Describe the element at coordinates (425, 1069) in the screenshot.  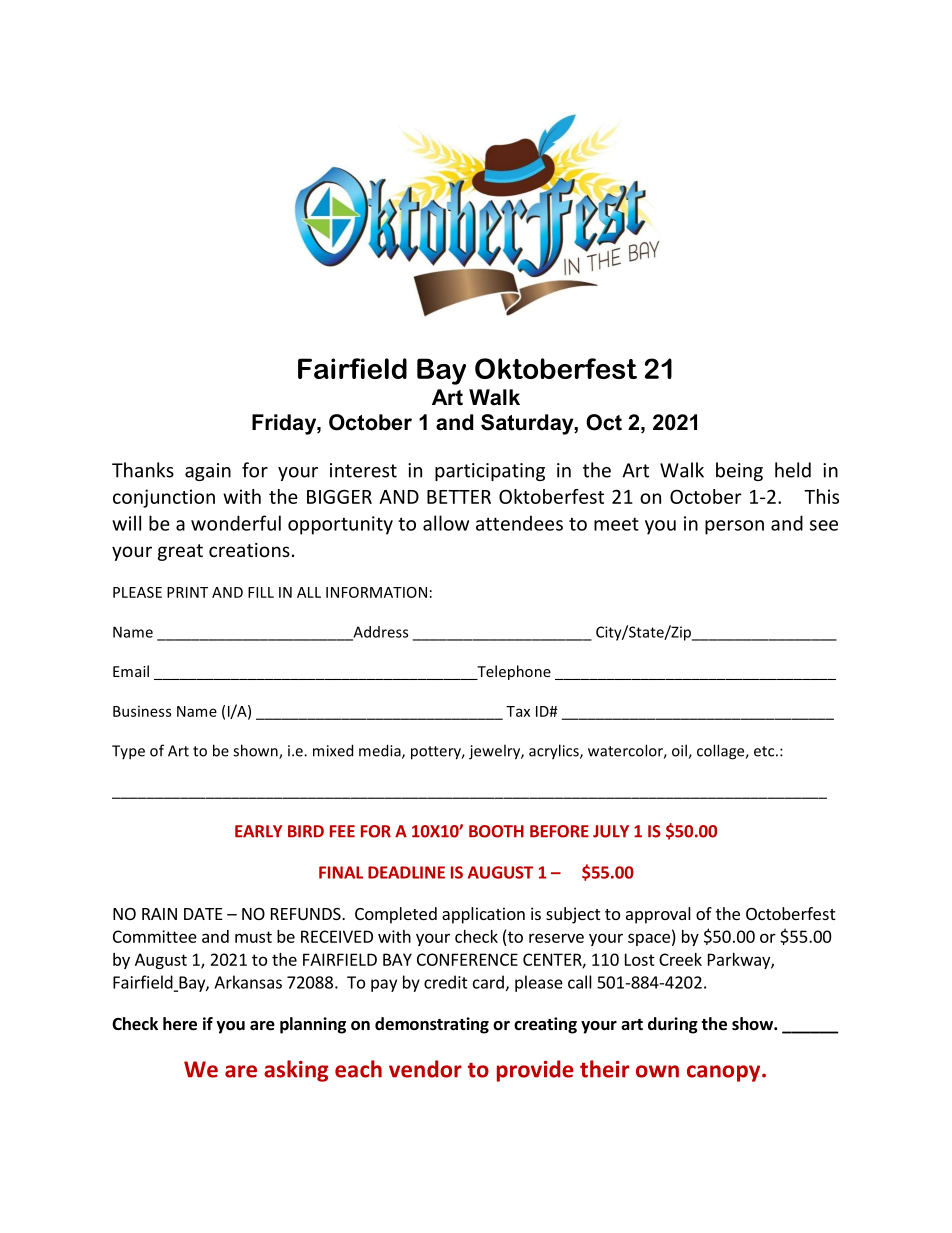
I see `vendor` at that location.
